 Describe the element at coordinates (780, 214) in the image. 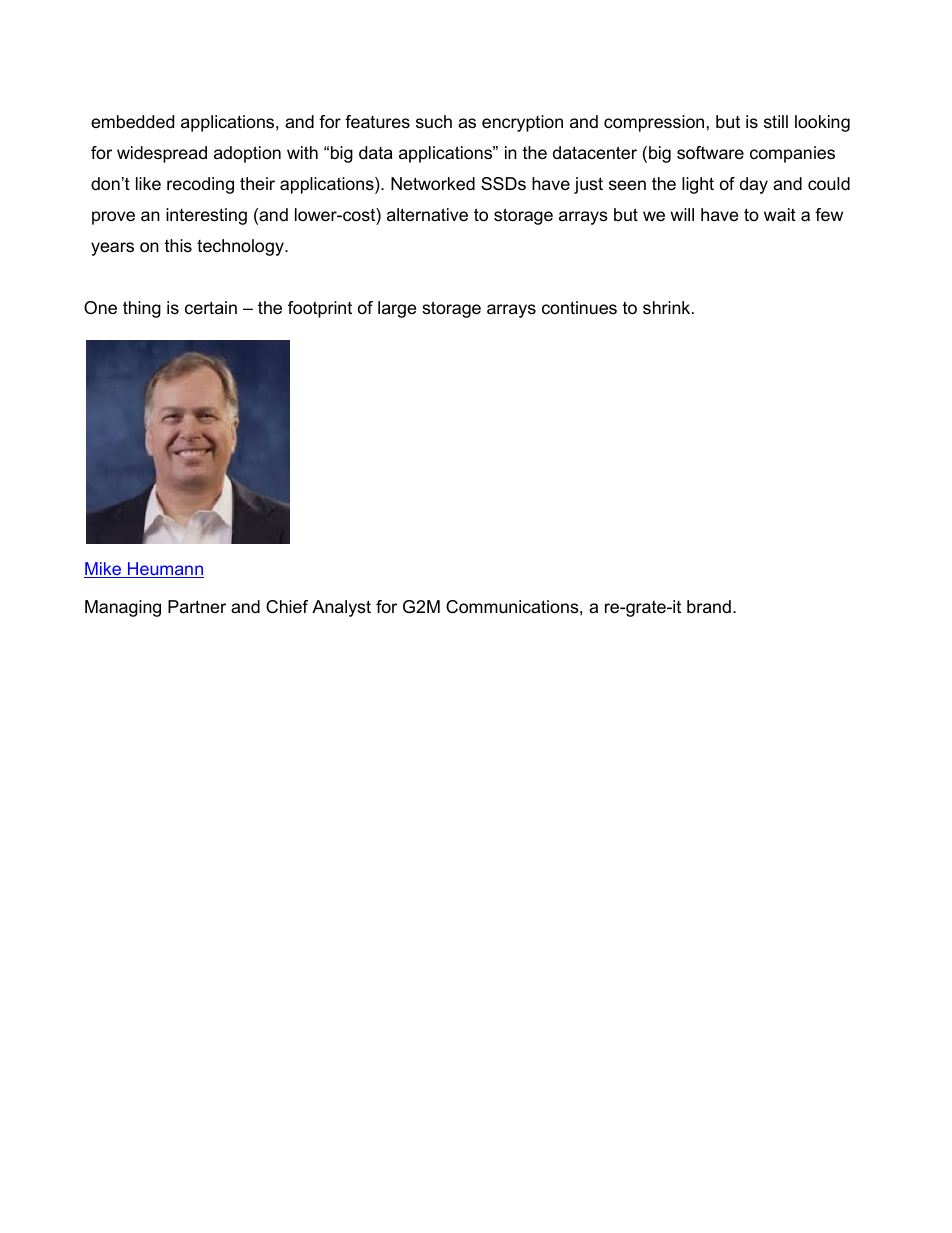

I see `wait` at that location.
